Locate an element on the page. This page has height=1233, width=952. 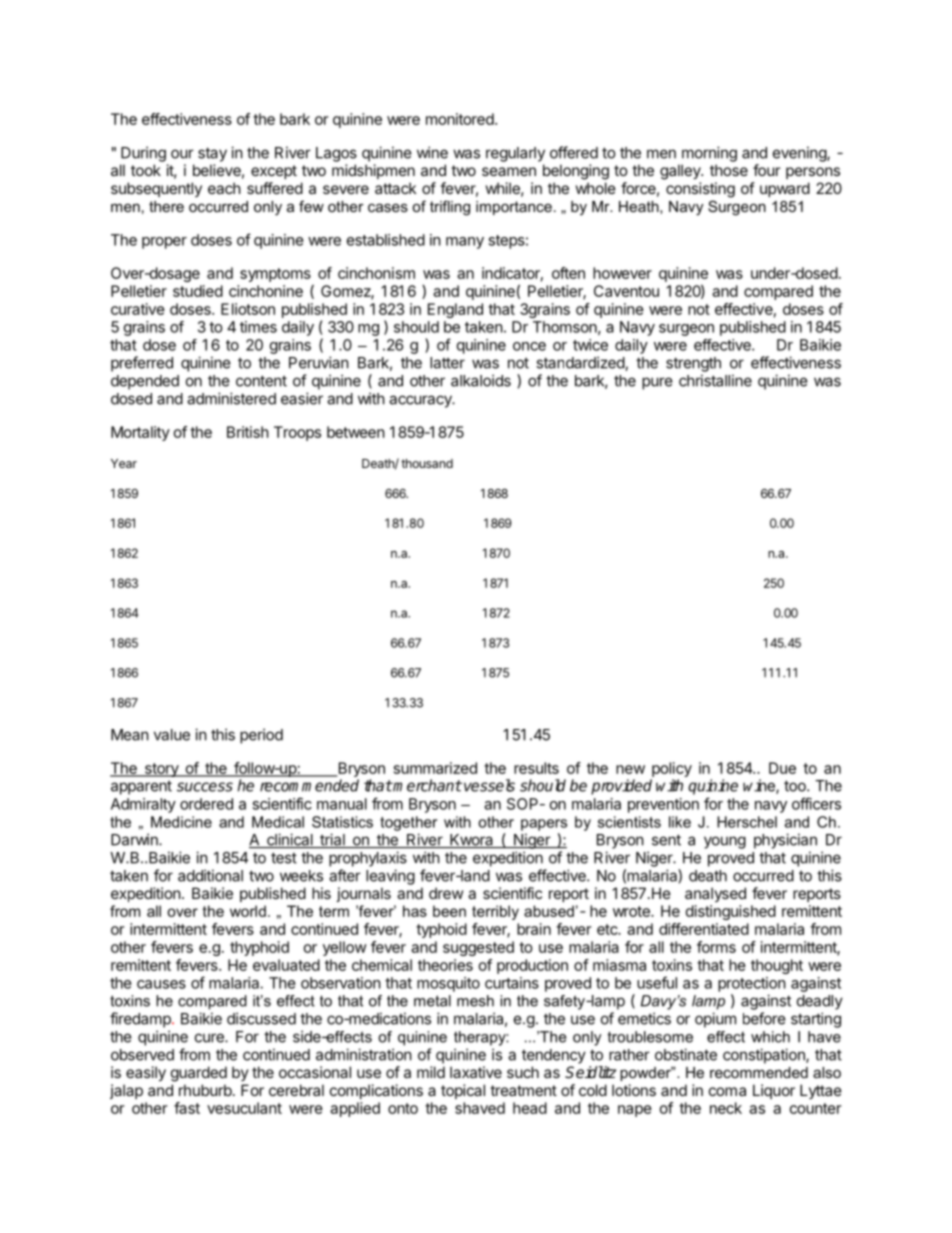
thousand is located at coordinates (427, 463).
